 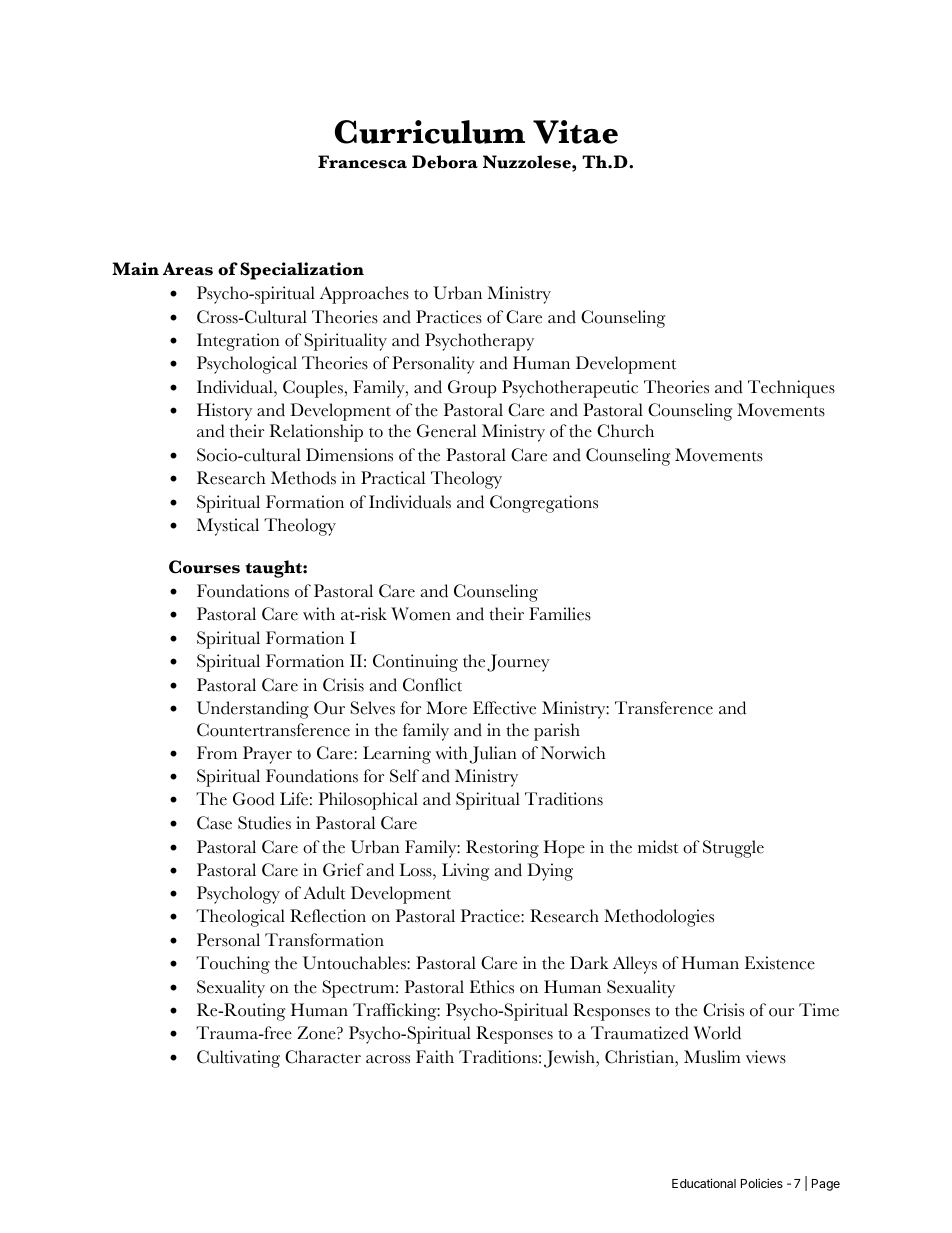 What do you see at coordinates (430, 132) in the image?
I see `Curriculum` at bounding box center [430, 132].
